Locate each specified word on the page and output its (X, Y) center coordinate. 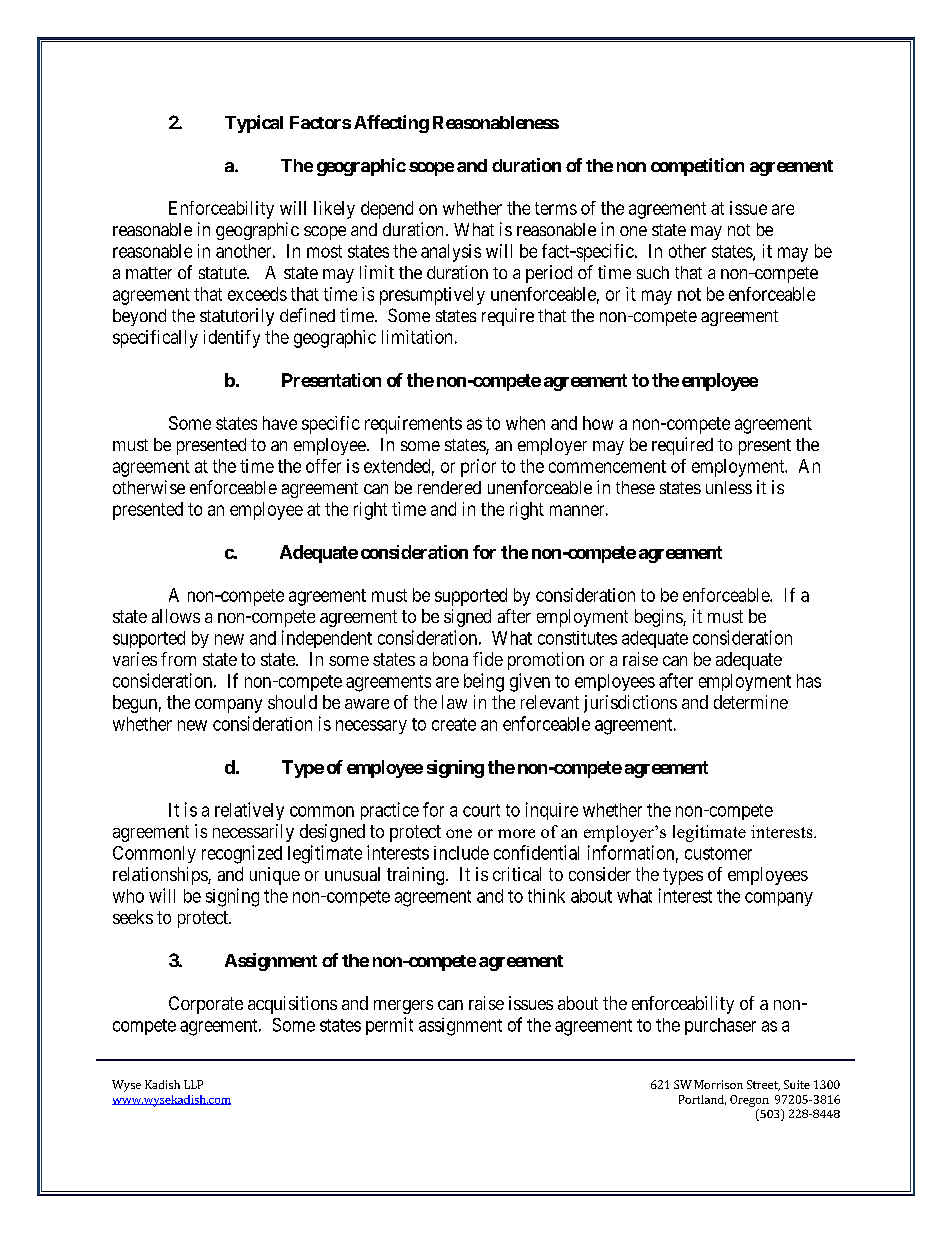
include (461, 853)
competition (697, 167)
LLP (193, 1084)
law (454, 702)
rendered (449, 487)
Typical (254, 124)
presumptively (432, 296)
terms (556, 208)
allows (176, 616)
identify (232, 339)
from (178, 659)
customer (718, 853)
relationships (161, 876)
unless (729, 487)
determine (751, 702)
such (653, 272)
